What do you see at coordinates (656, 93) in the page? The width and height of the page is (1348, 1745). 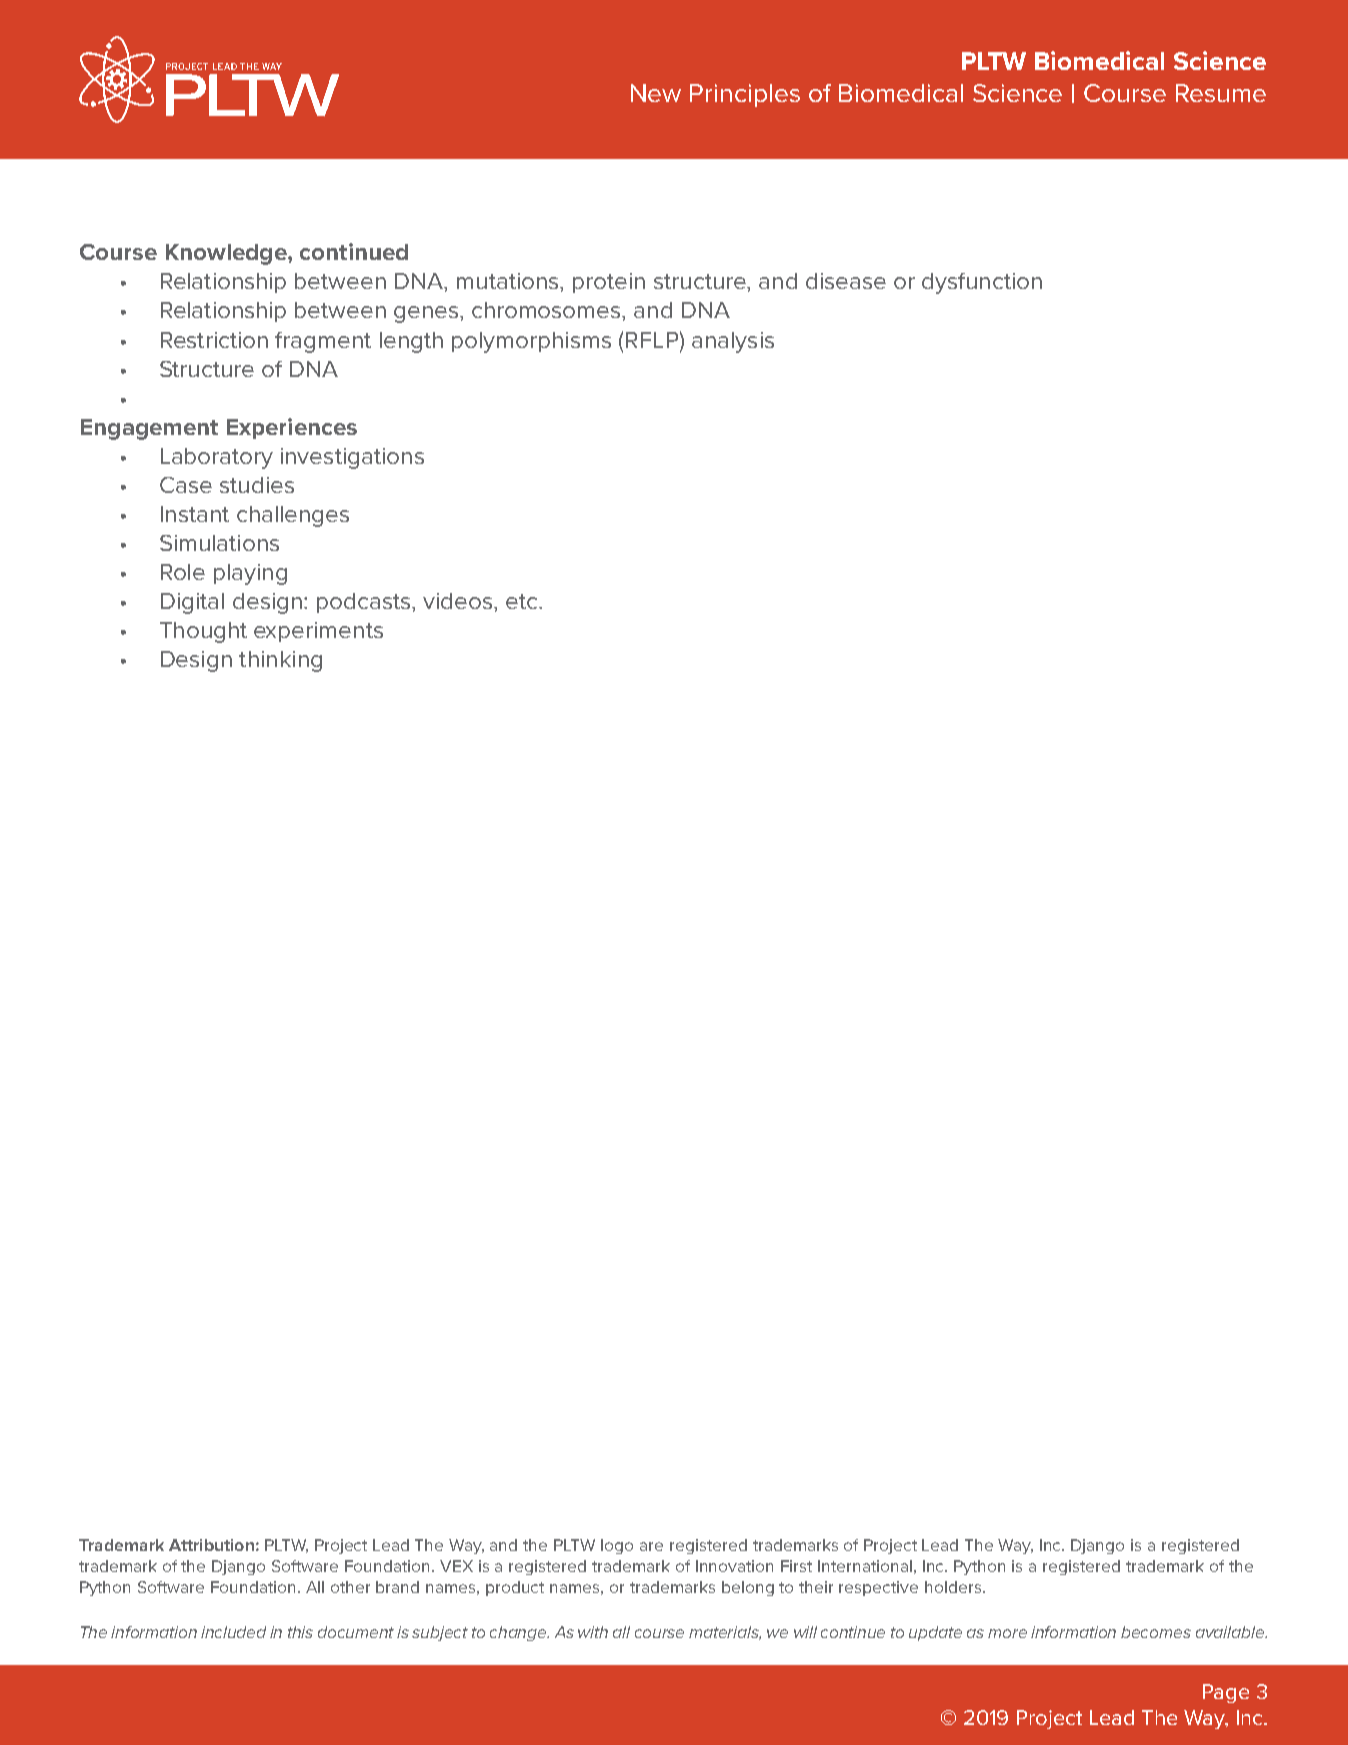 I see `New` at bounding box center [656, 93].
